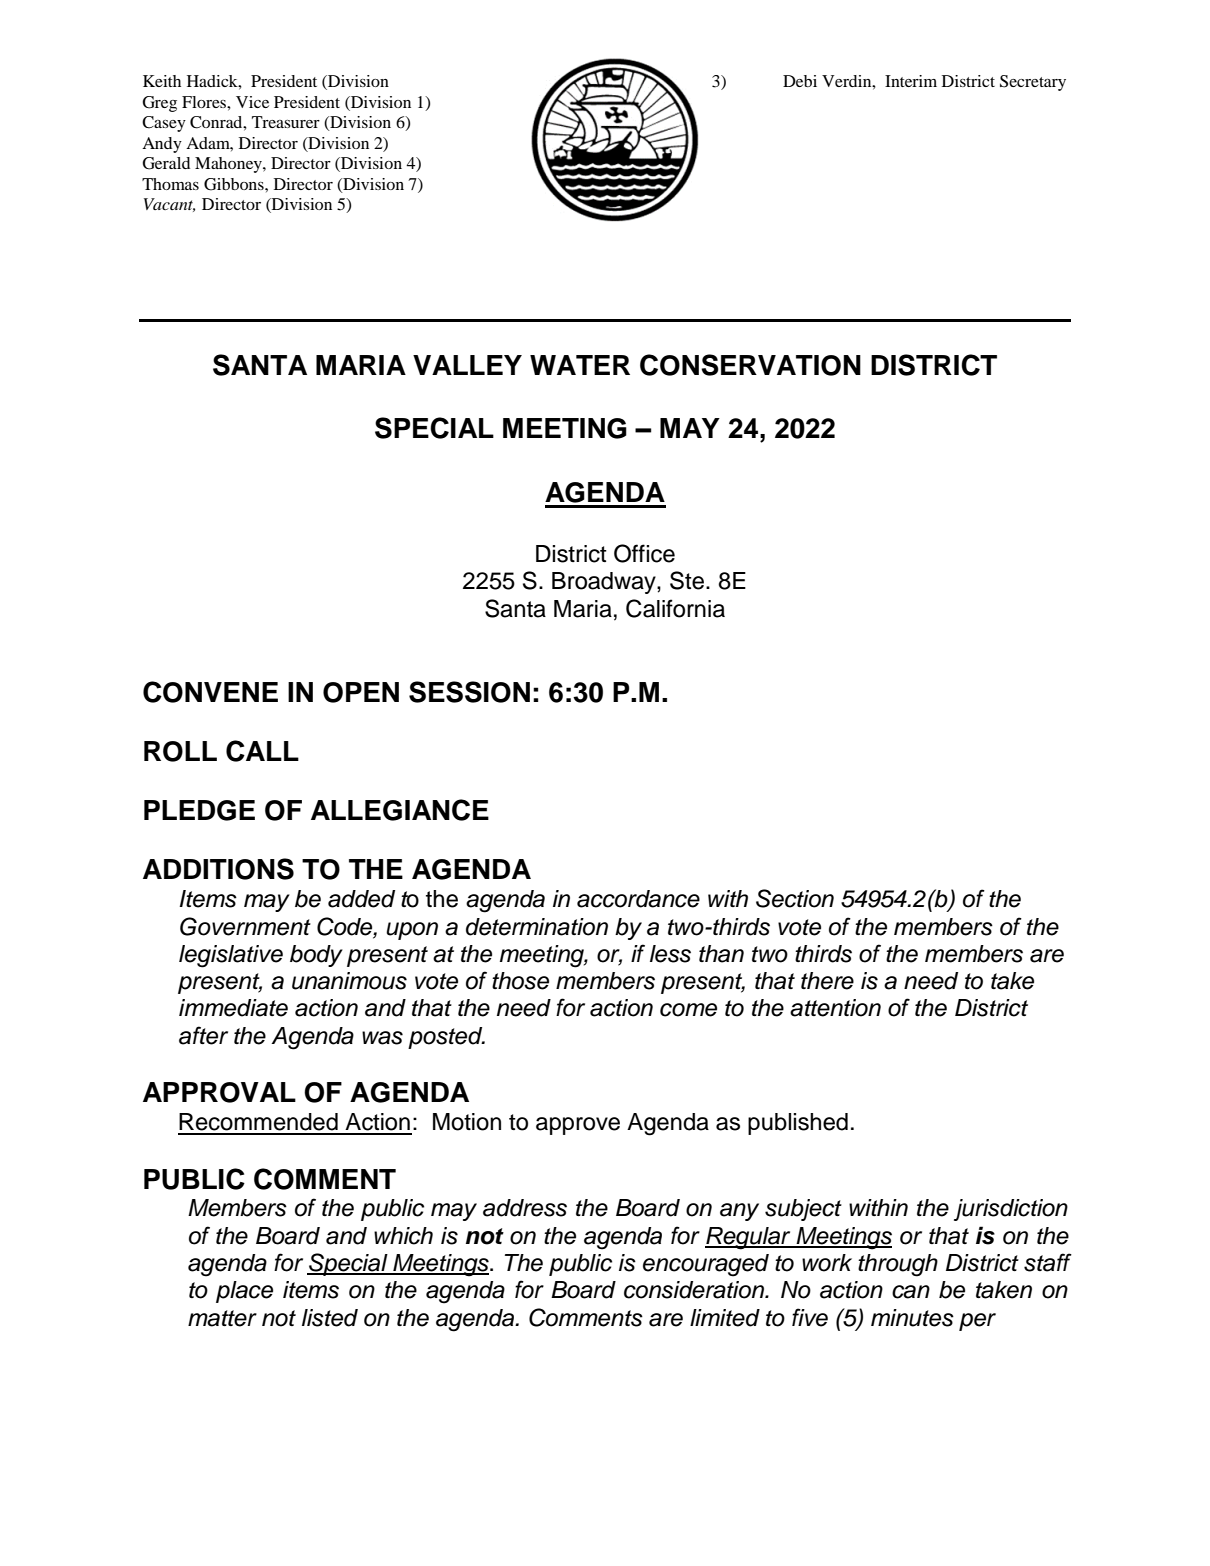  What do you see at coordinates (695, 1290) in the screenshot?
I see `consideration` at bounding box center [695, 1290].
